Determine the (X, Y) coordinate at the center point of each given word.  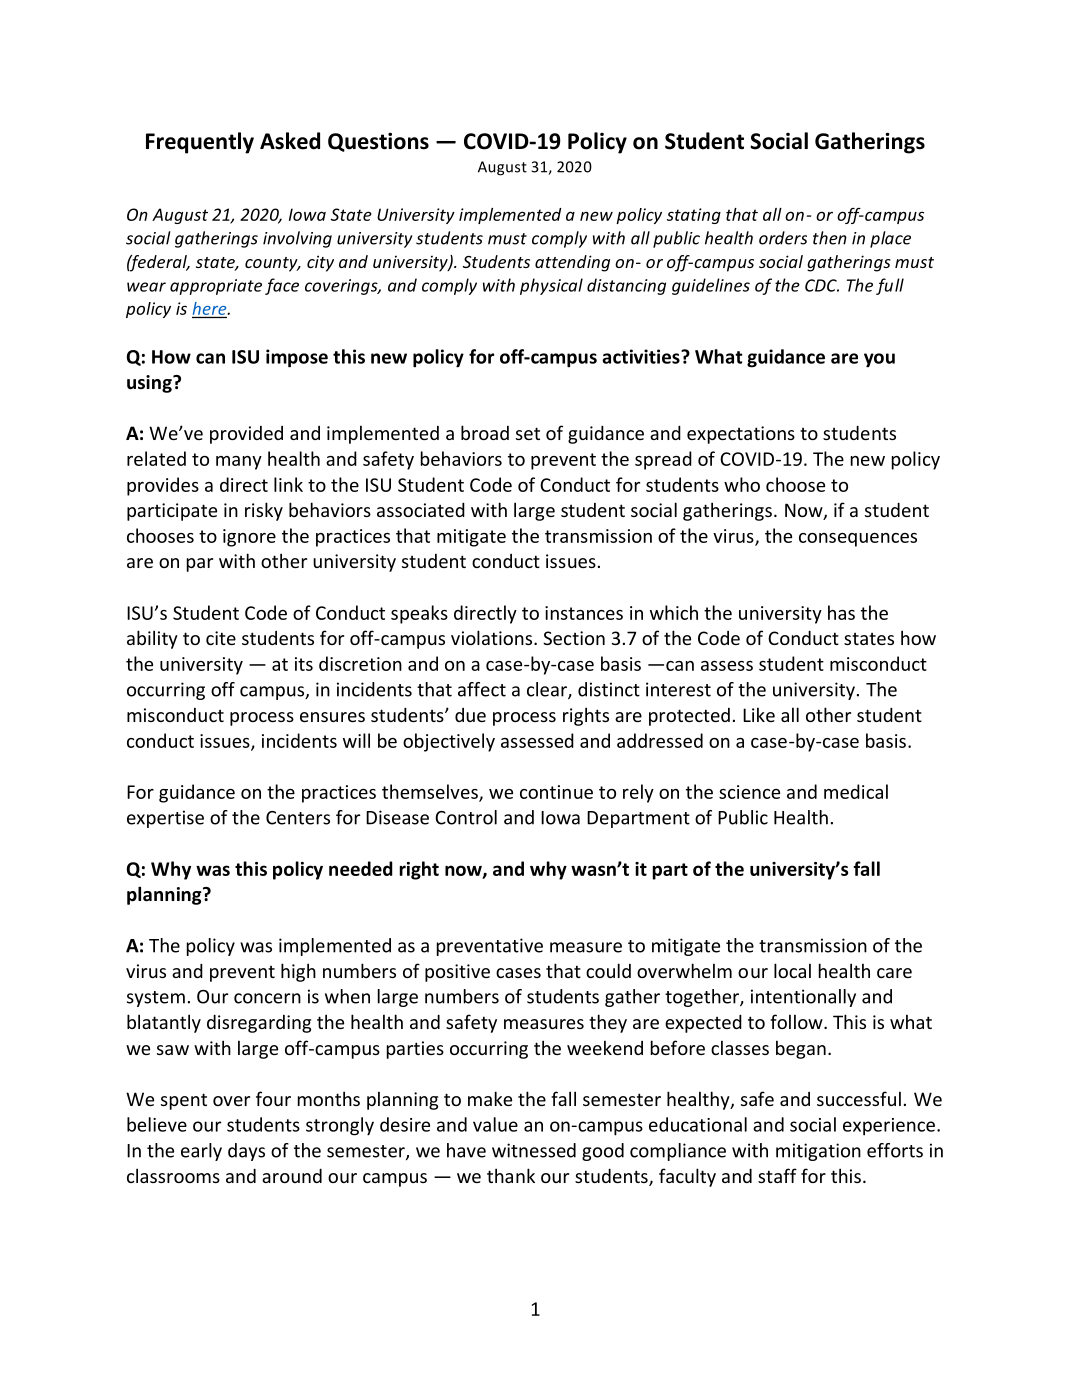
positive (457, 973)
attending (572, 263)
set (528, 433)
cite (221, 638)
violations (491, 637)
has (841, 612)
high (298, 972)
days (246, 1152)
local (792, 970)
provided (246, 435)
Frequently (200, 143)
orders (783, 238)
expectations (741, 435)
